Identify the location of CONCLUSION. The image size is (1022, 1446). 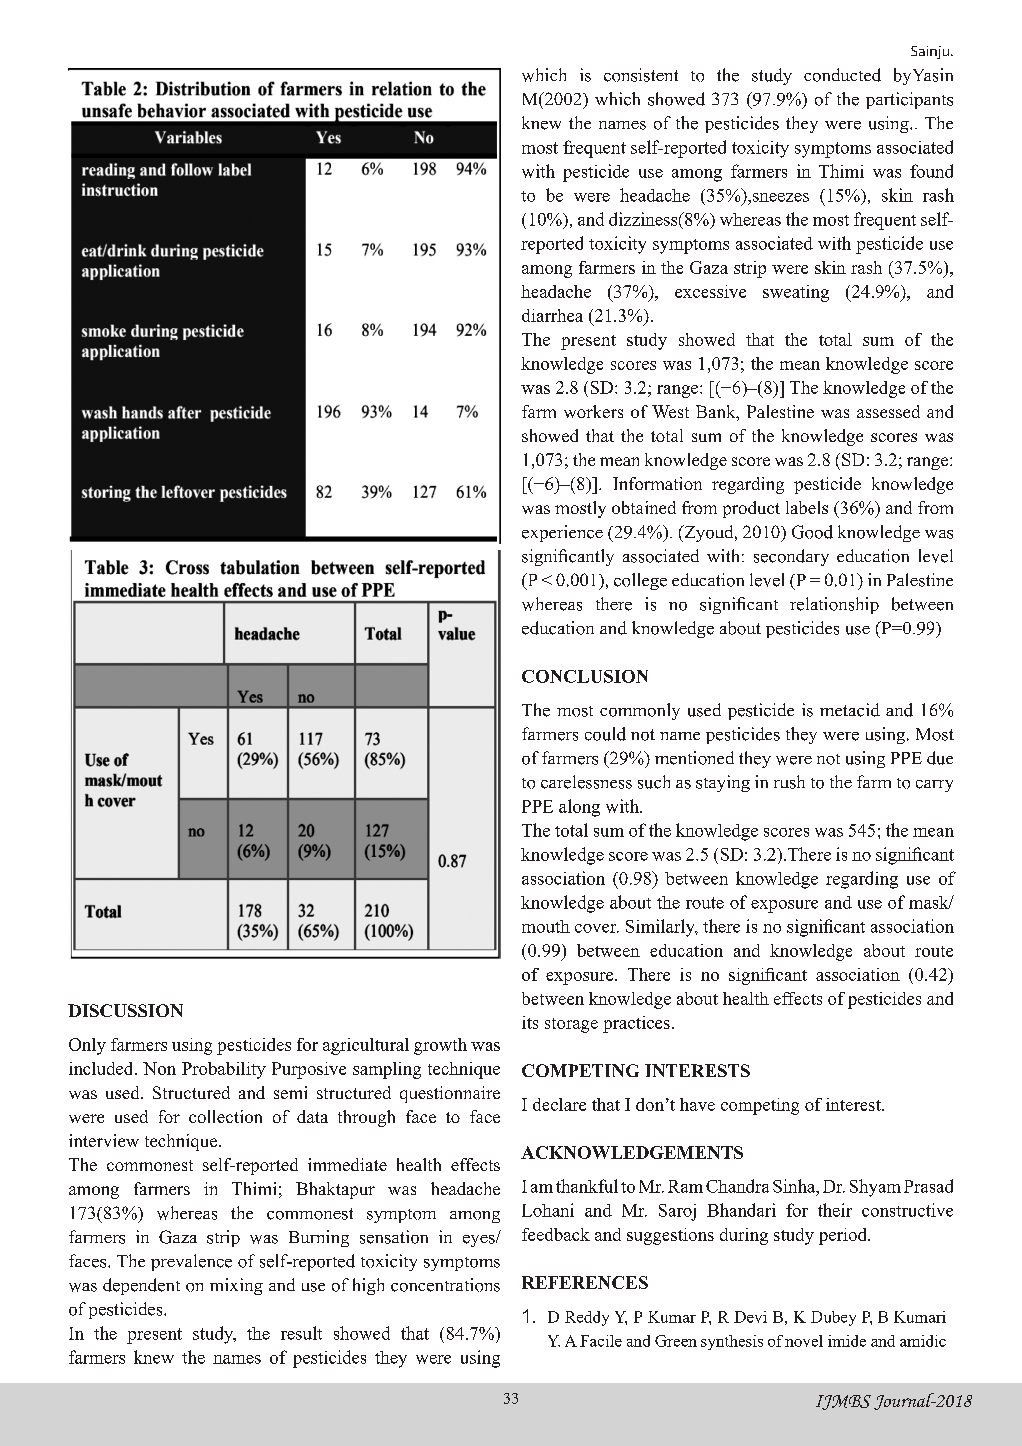
(585, 676).
